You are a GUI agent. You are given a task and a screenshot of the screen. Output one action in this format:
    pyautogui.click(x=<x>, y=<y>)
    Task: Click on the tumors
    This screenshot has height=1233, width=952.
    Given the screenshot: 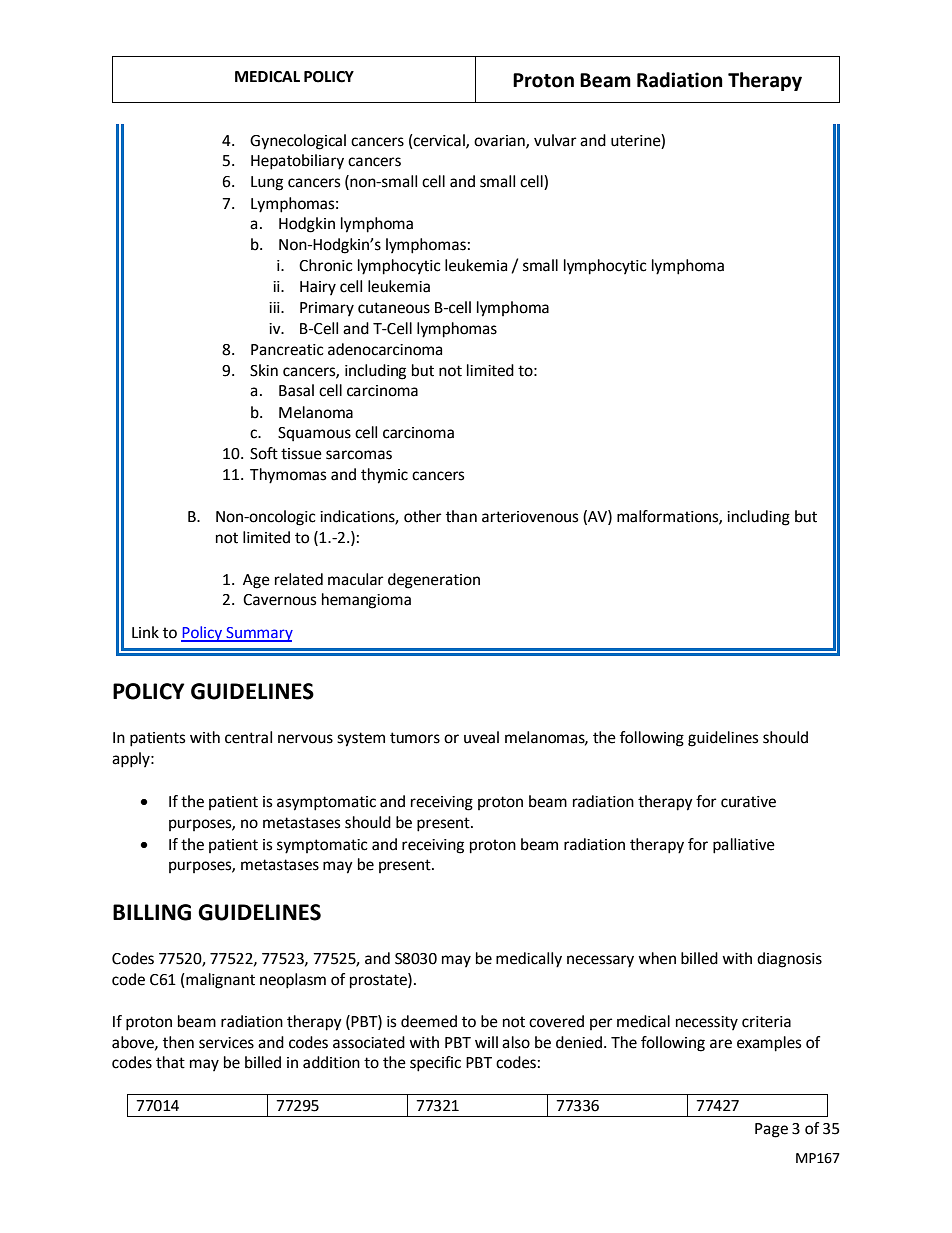 What is the action you would take?
    pyautogui.click(x=415, y=738)
